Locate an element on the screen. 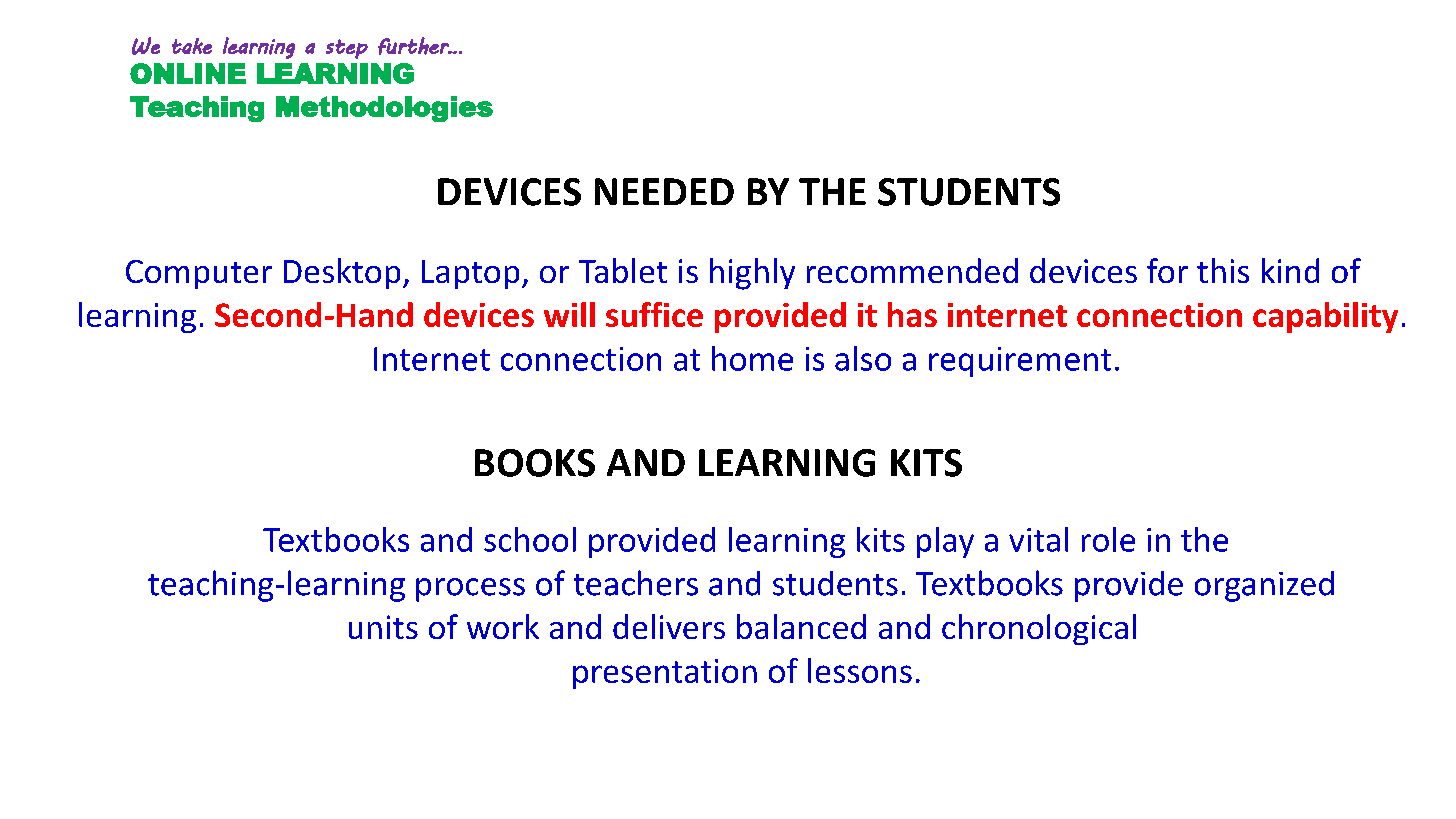  home is located at coordinates (752, 358).
